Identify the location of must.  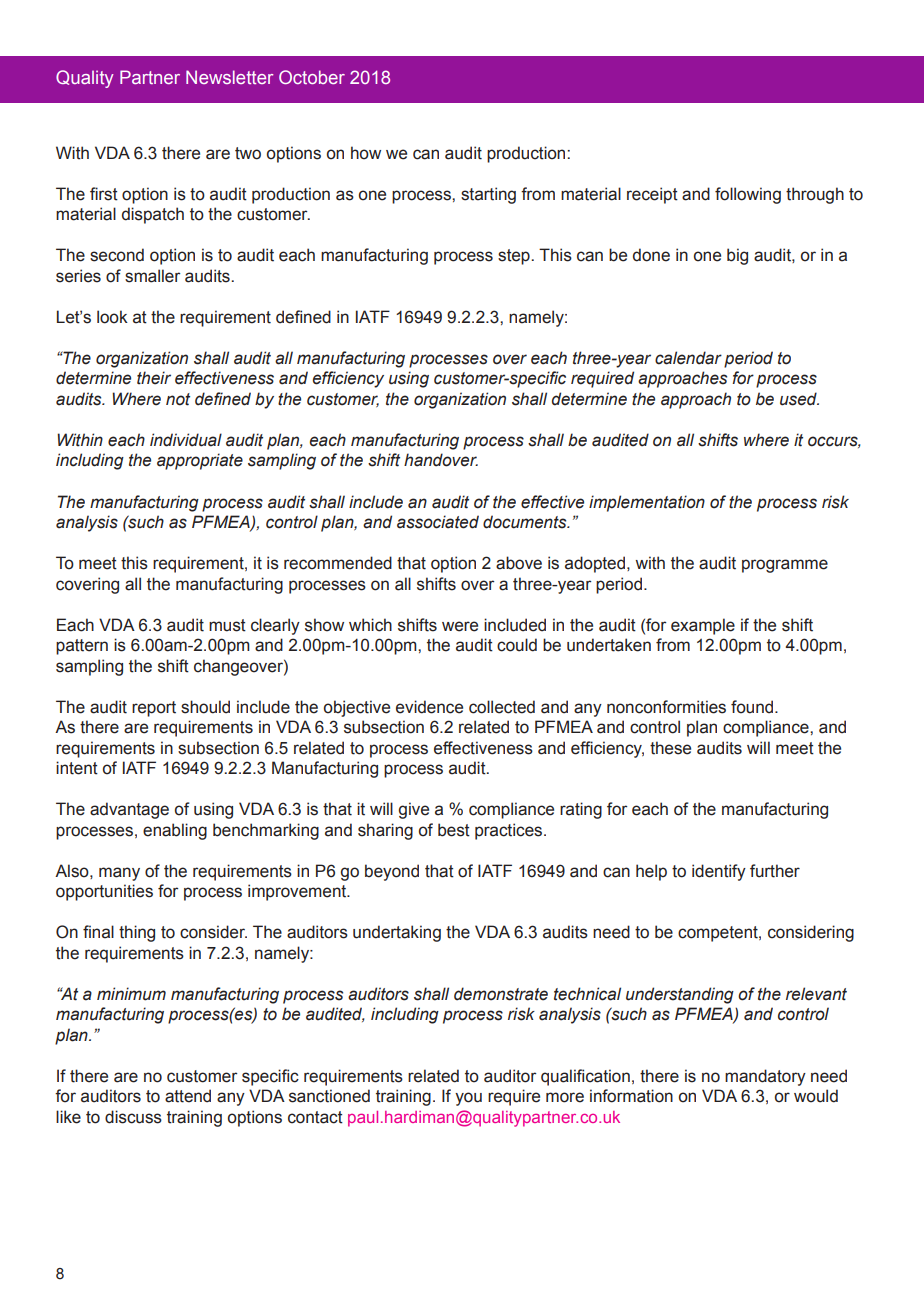
(227, 625).
